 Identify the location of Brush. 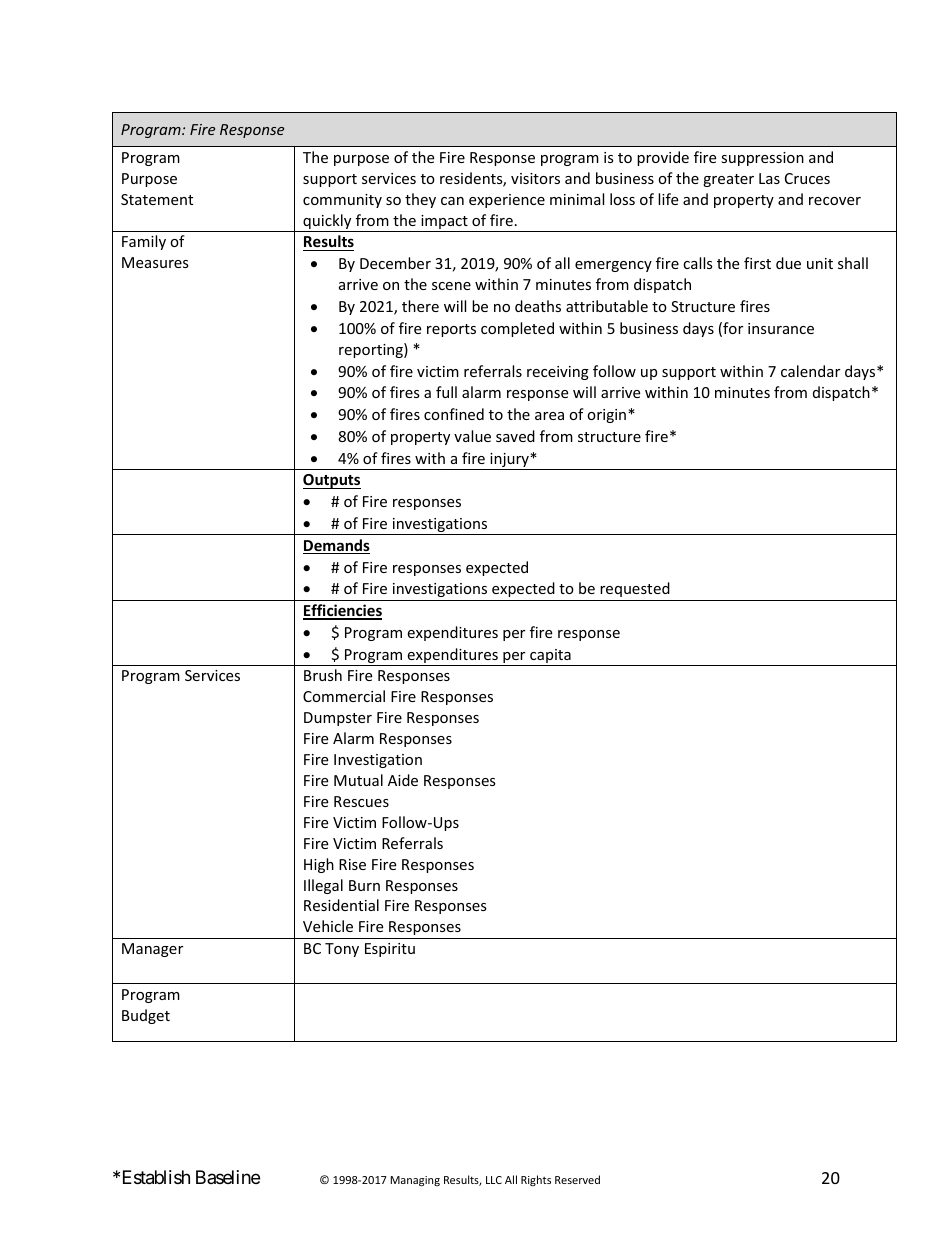
(323, 675).
